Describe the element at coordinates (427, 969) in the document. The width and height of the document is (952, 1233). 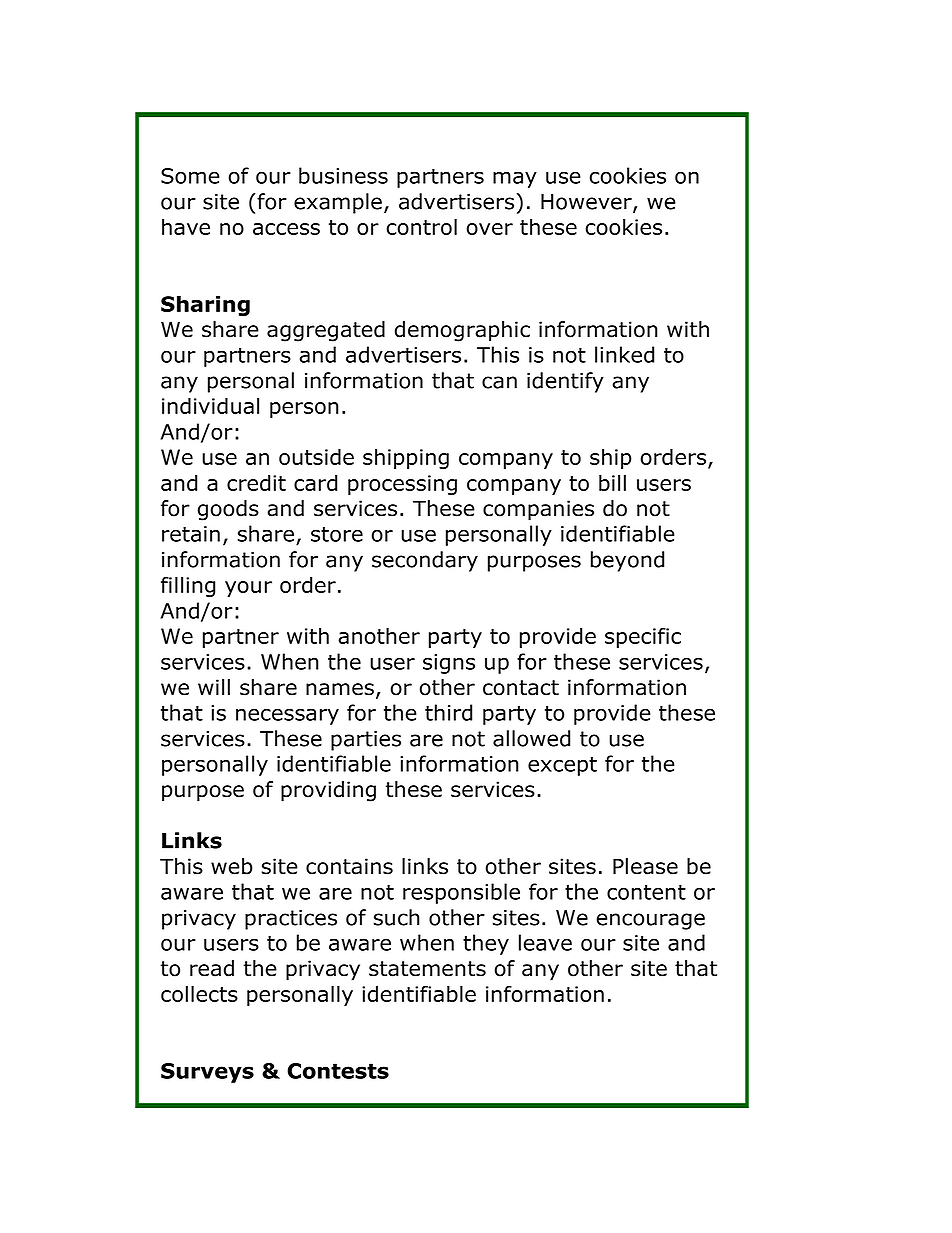
I see `statements` at that location.
